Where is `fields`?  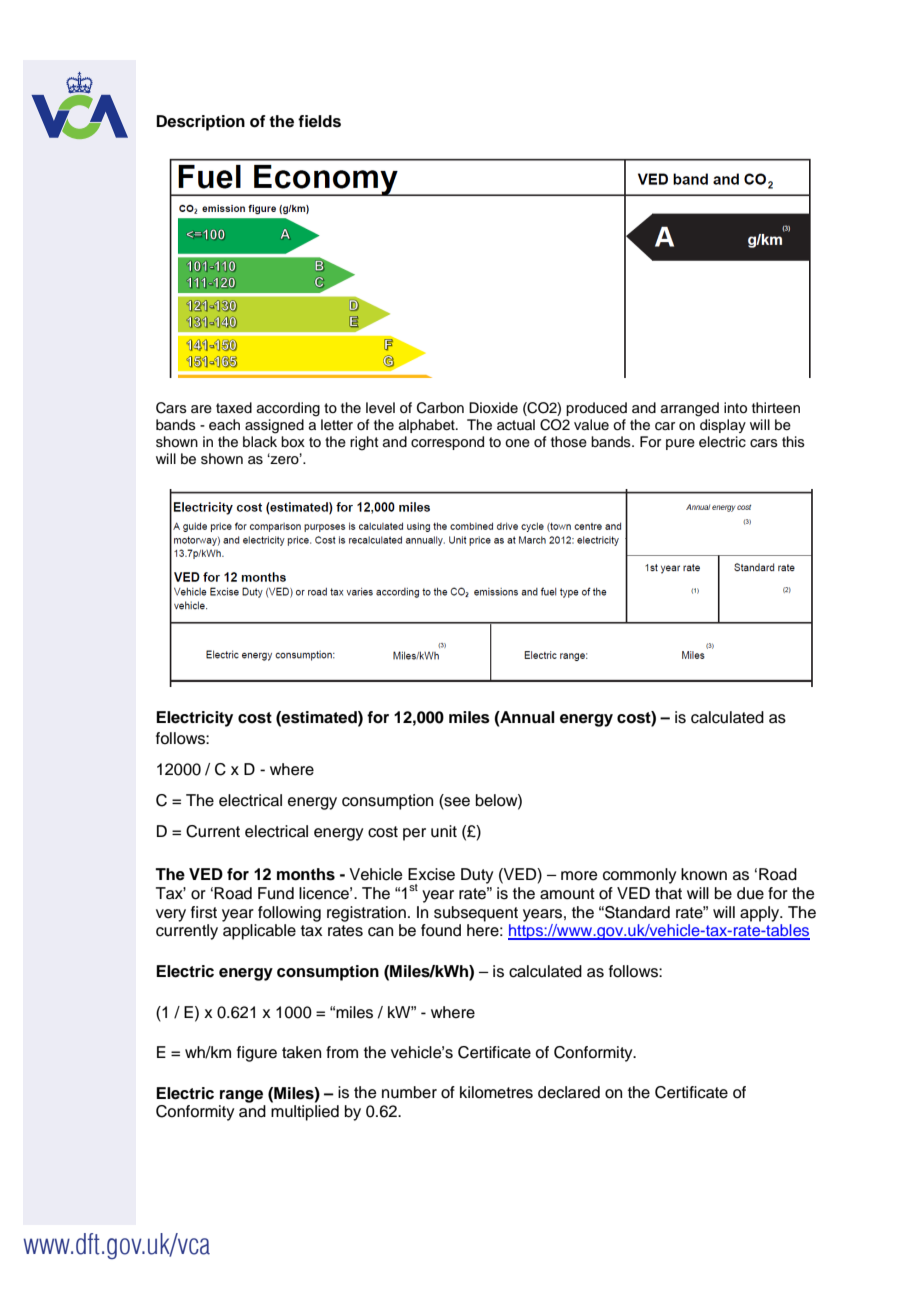
fields is located at coordinates (319, 121).
